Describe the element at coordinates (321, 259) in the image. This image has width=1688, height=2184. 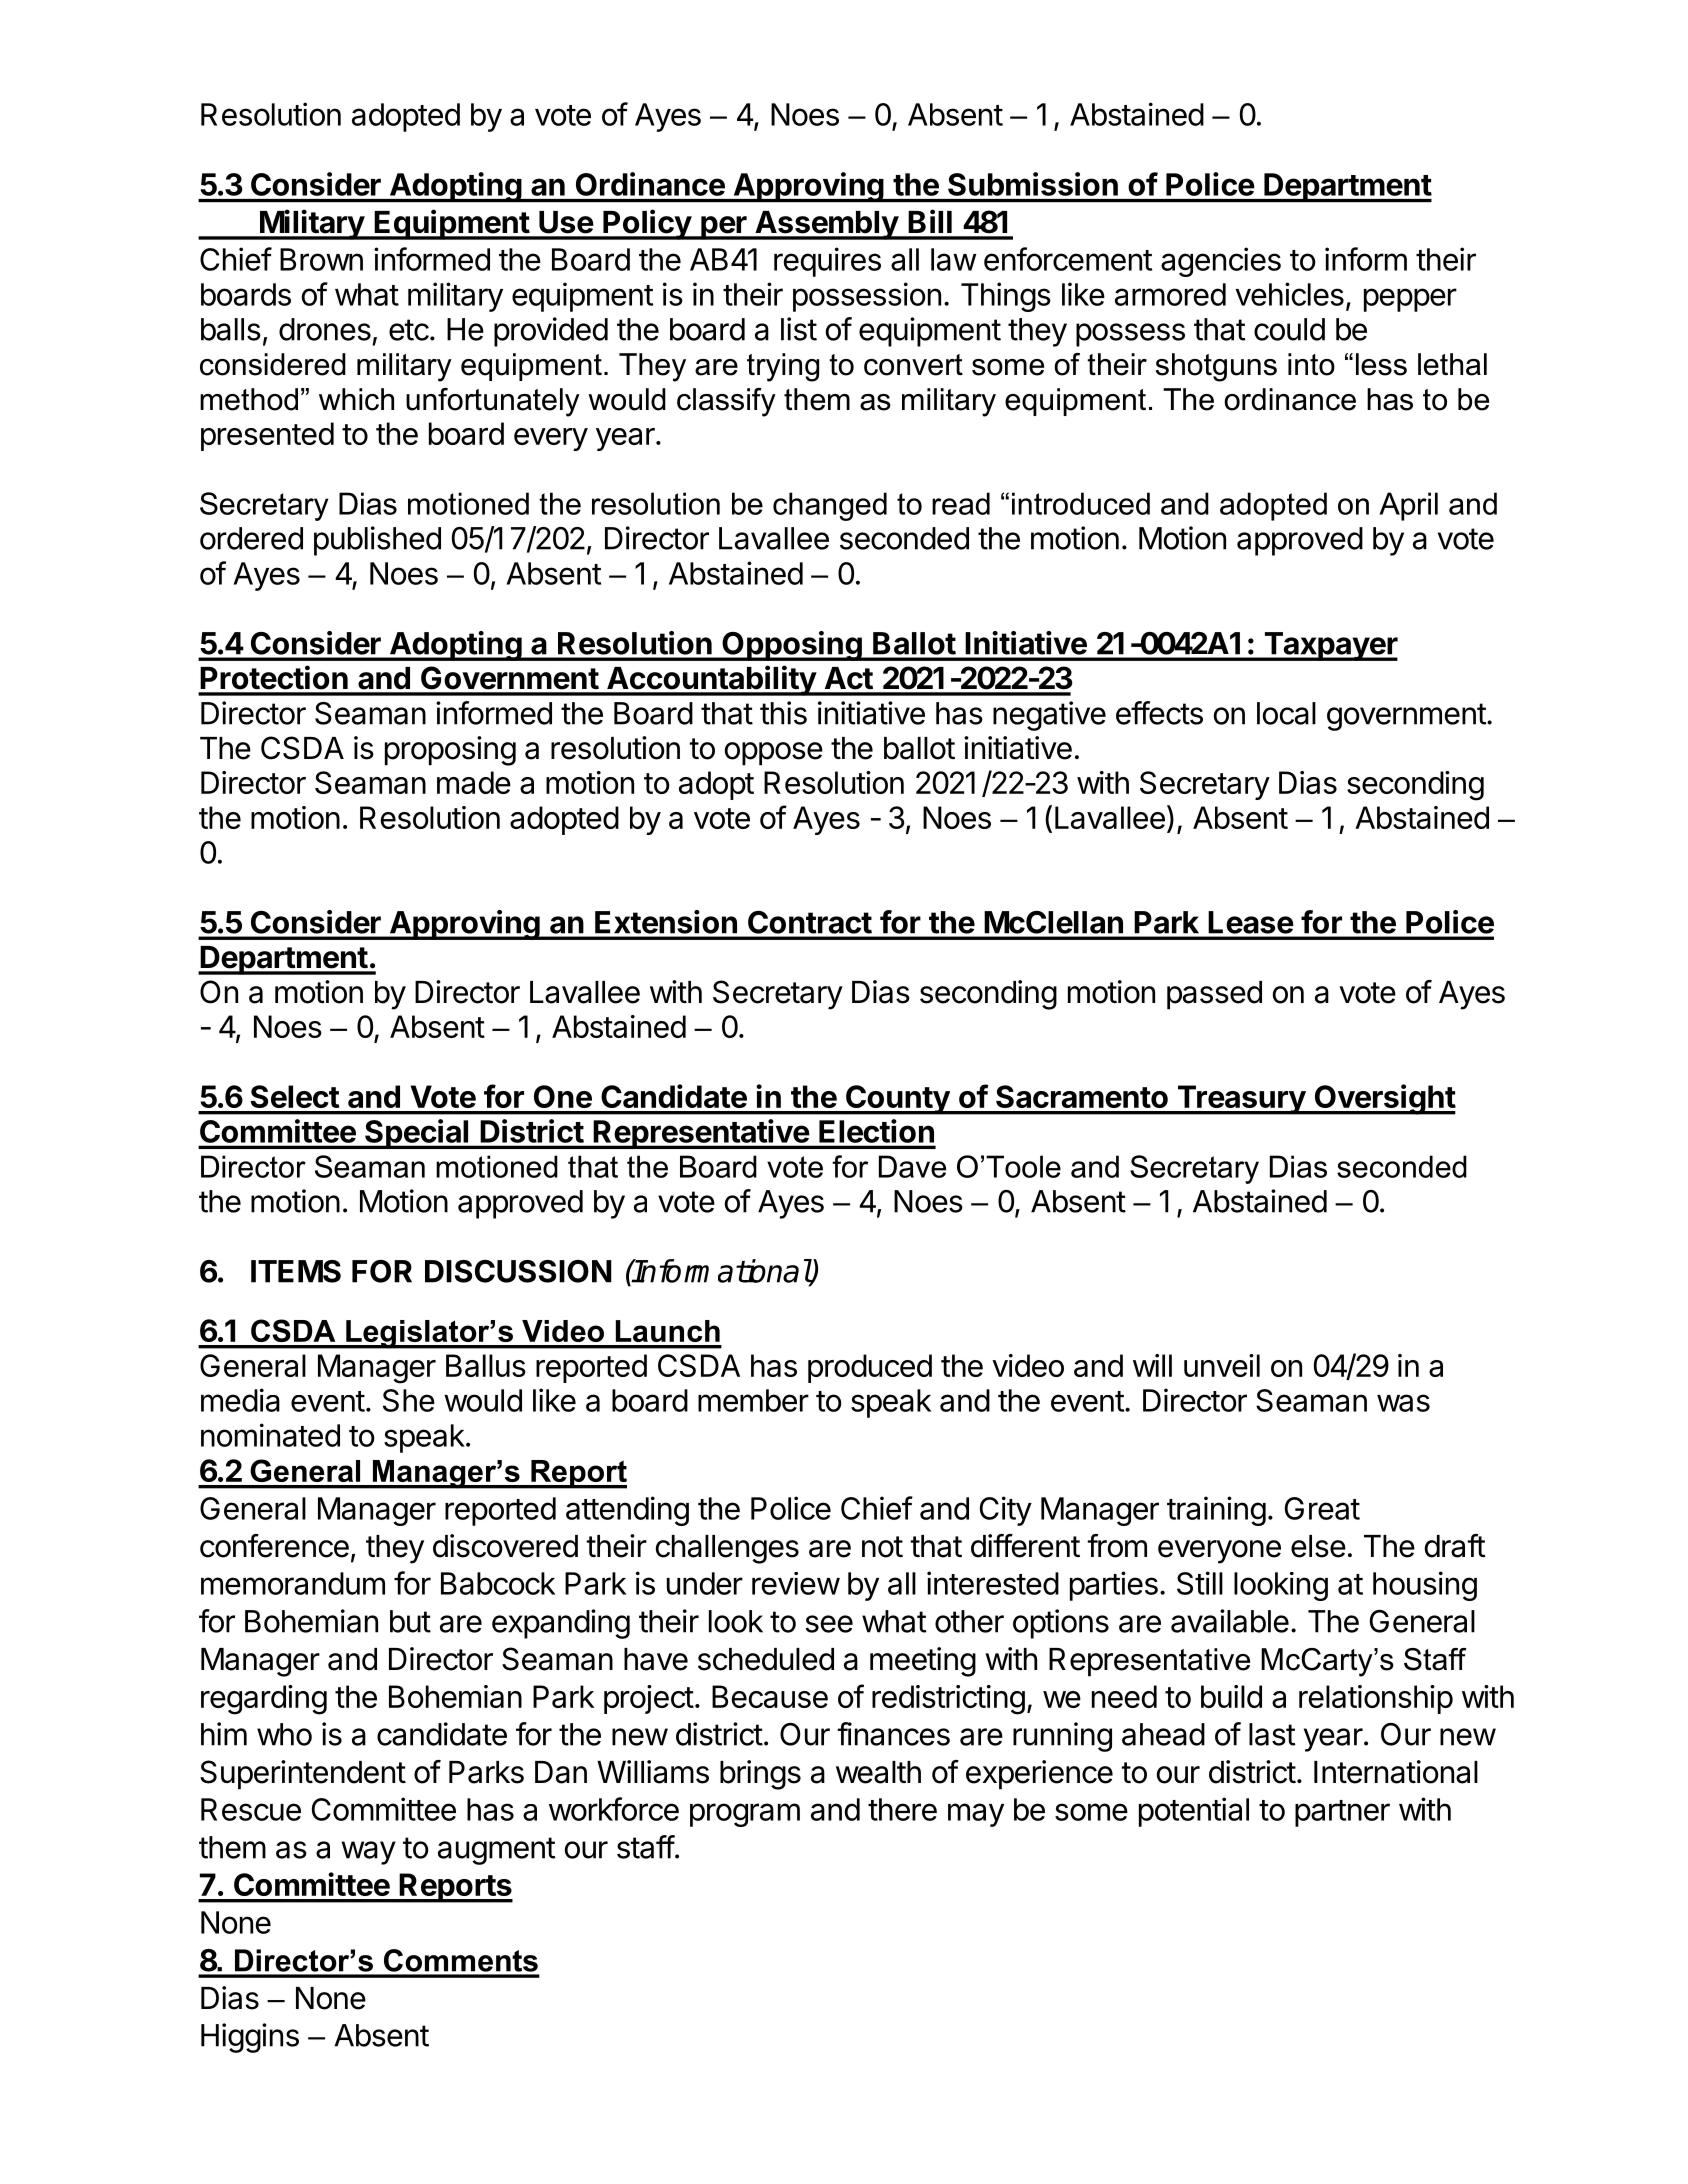
I see `Brown` at that location.
